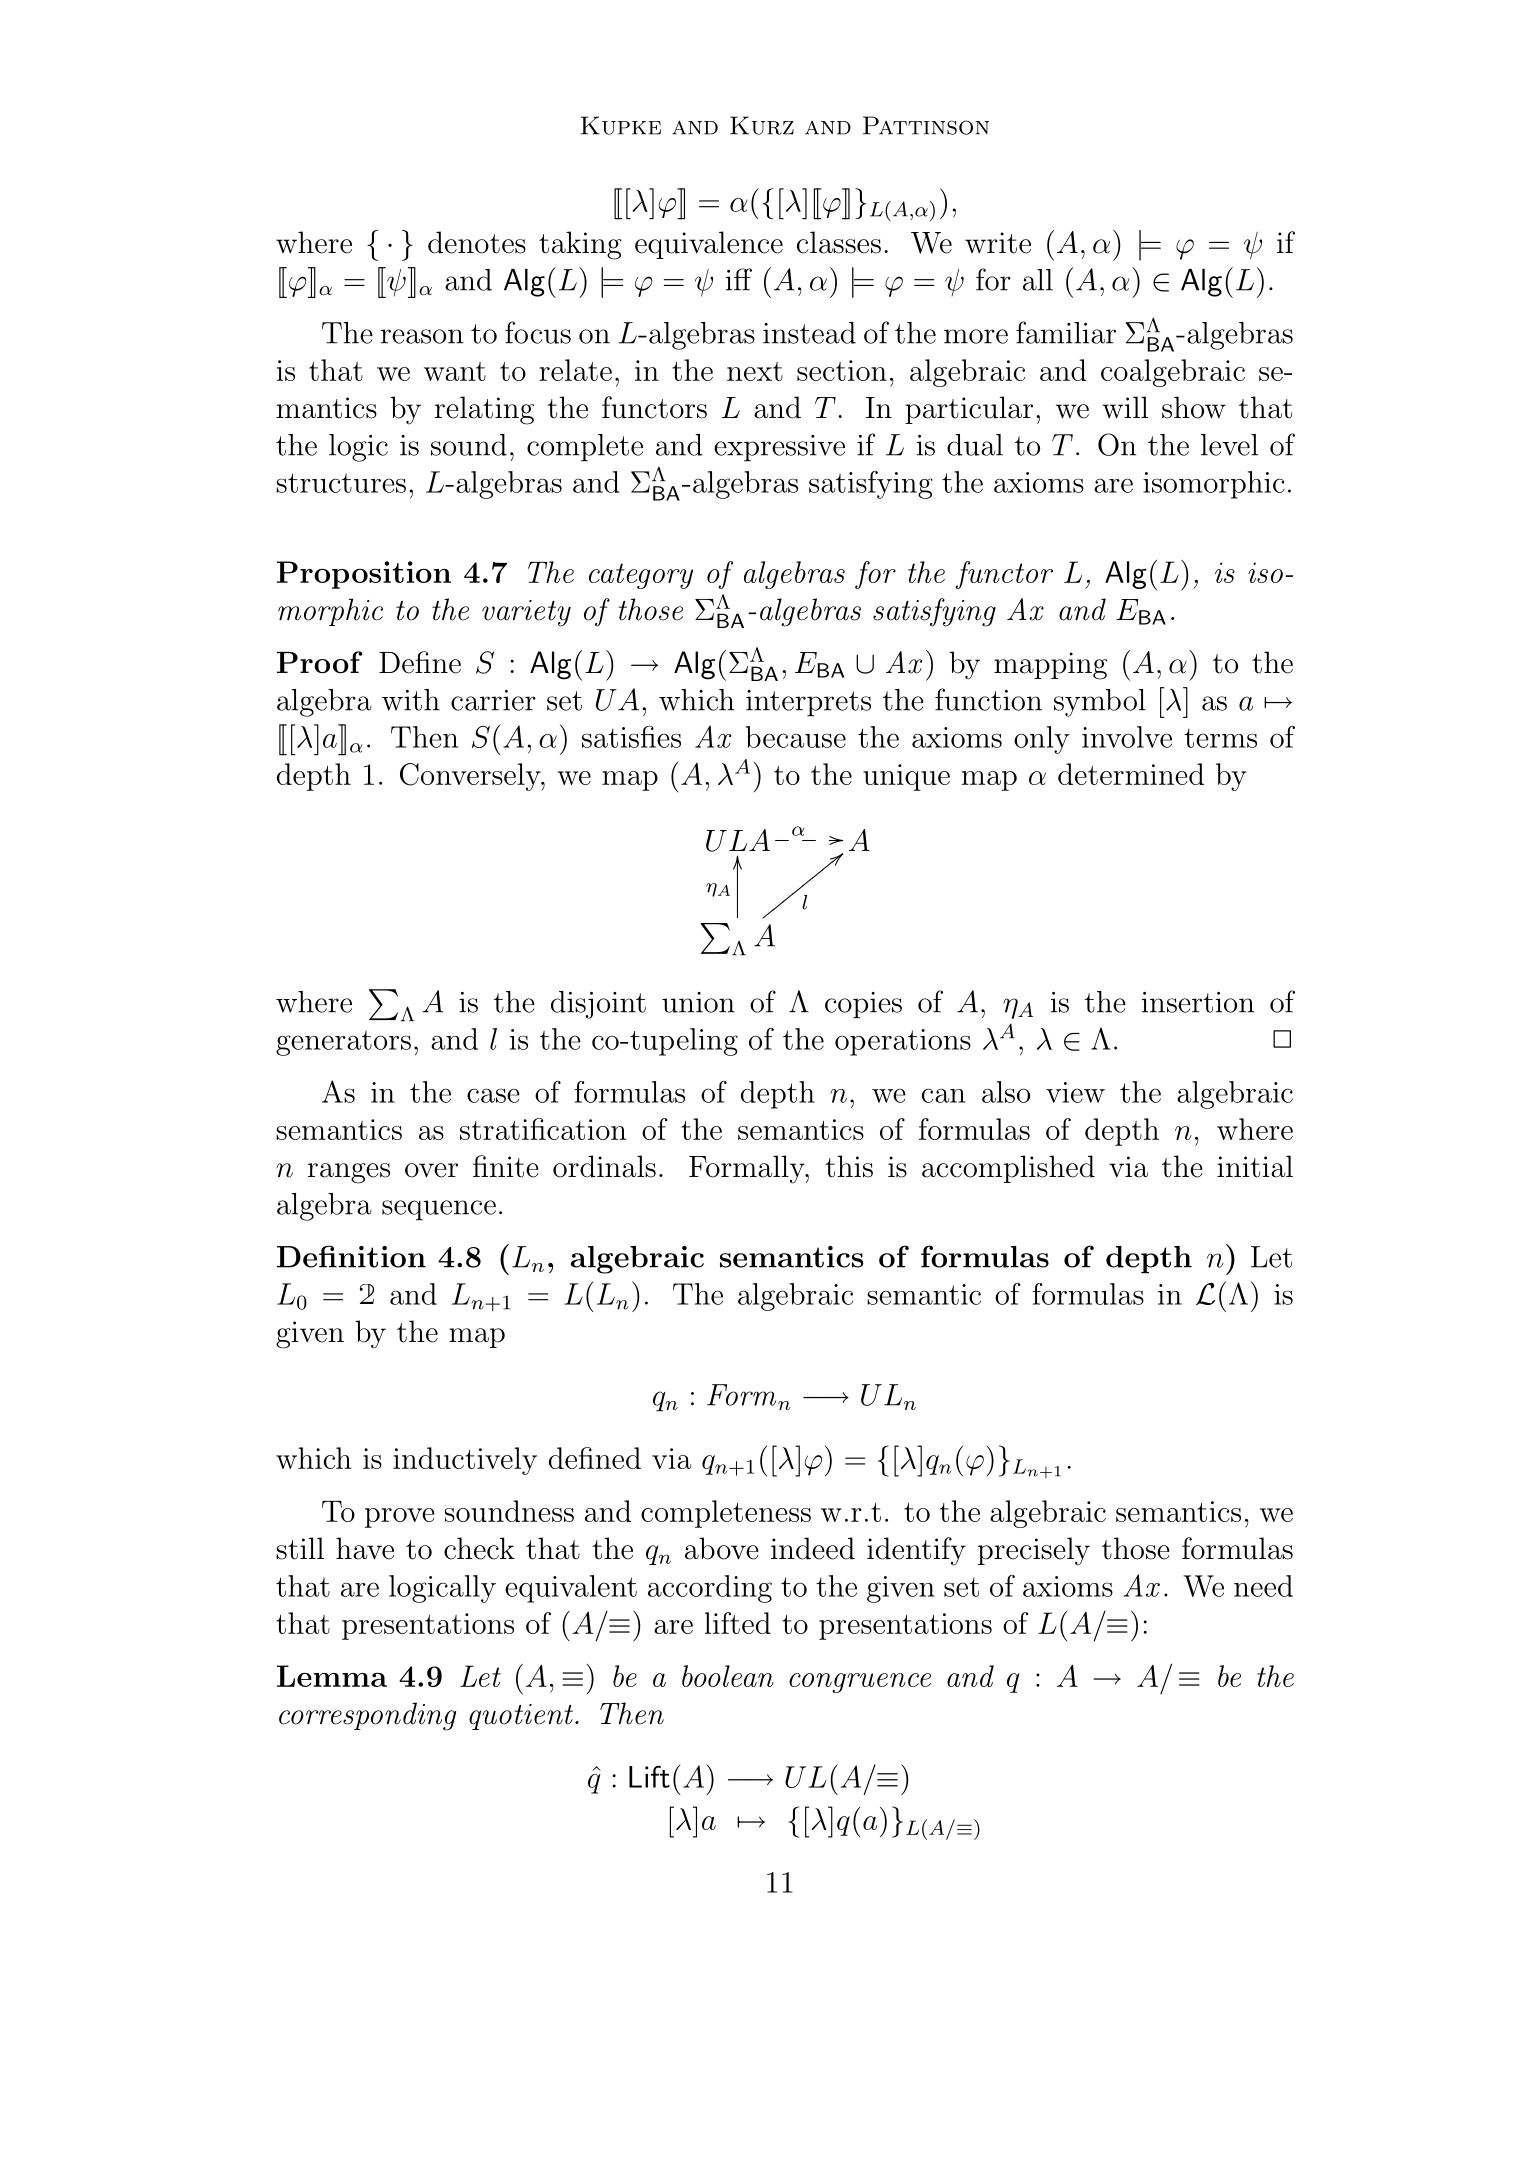  I want to click on familiar, so click(1066, 332).
